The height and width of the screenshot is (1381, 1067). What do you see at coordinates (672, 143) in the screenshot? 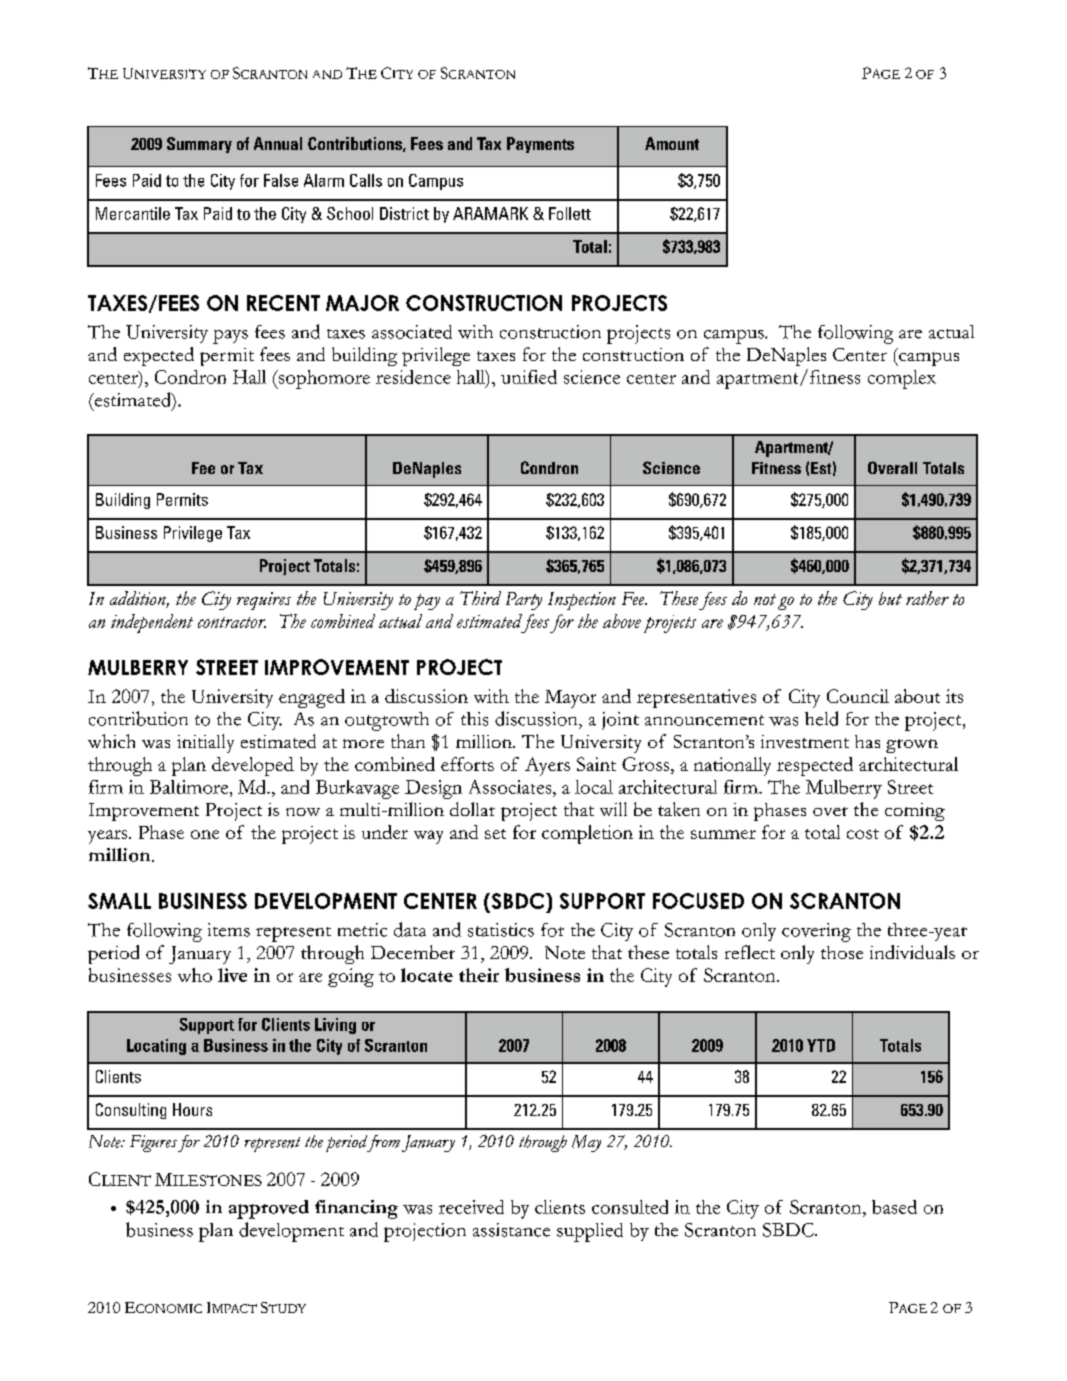
I see `Amount` at bounding box center [672, 143].
